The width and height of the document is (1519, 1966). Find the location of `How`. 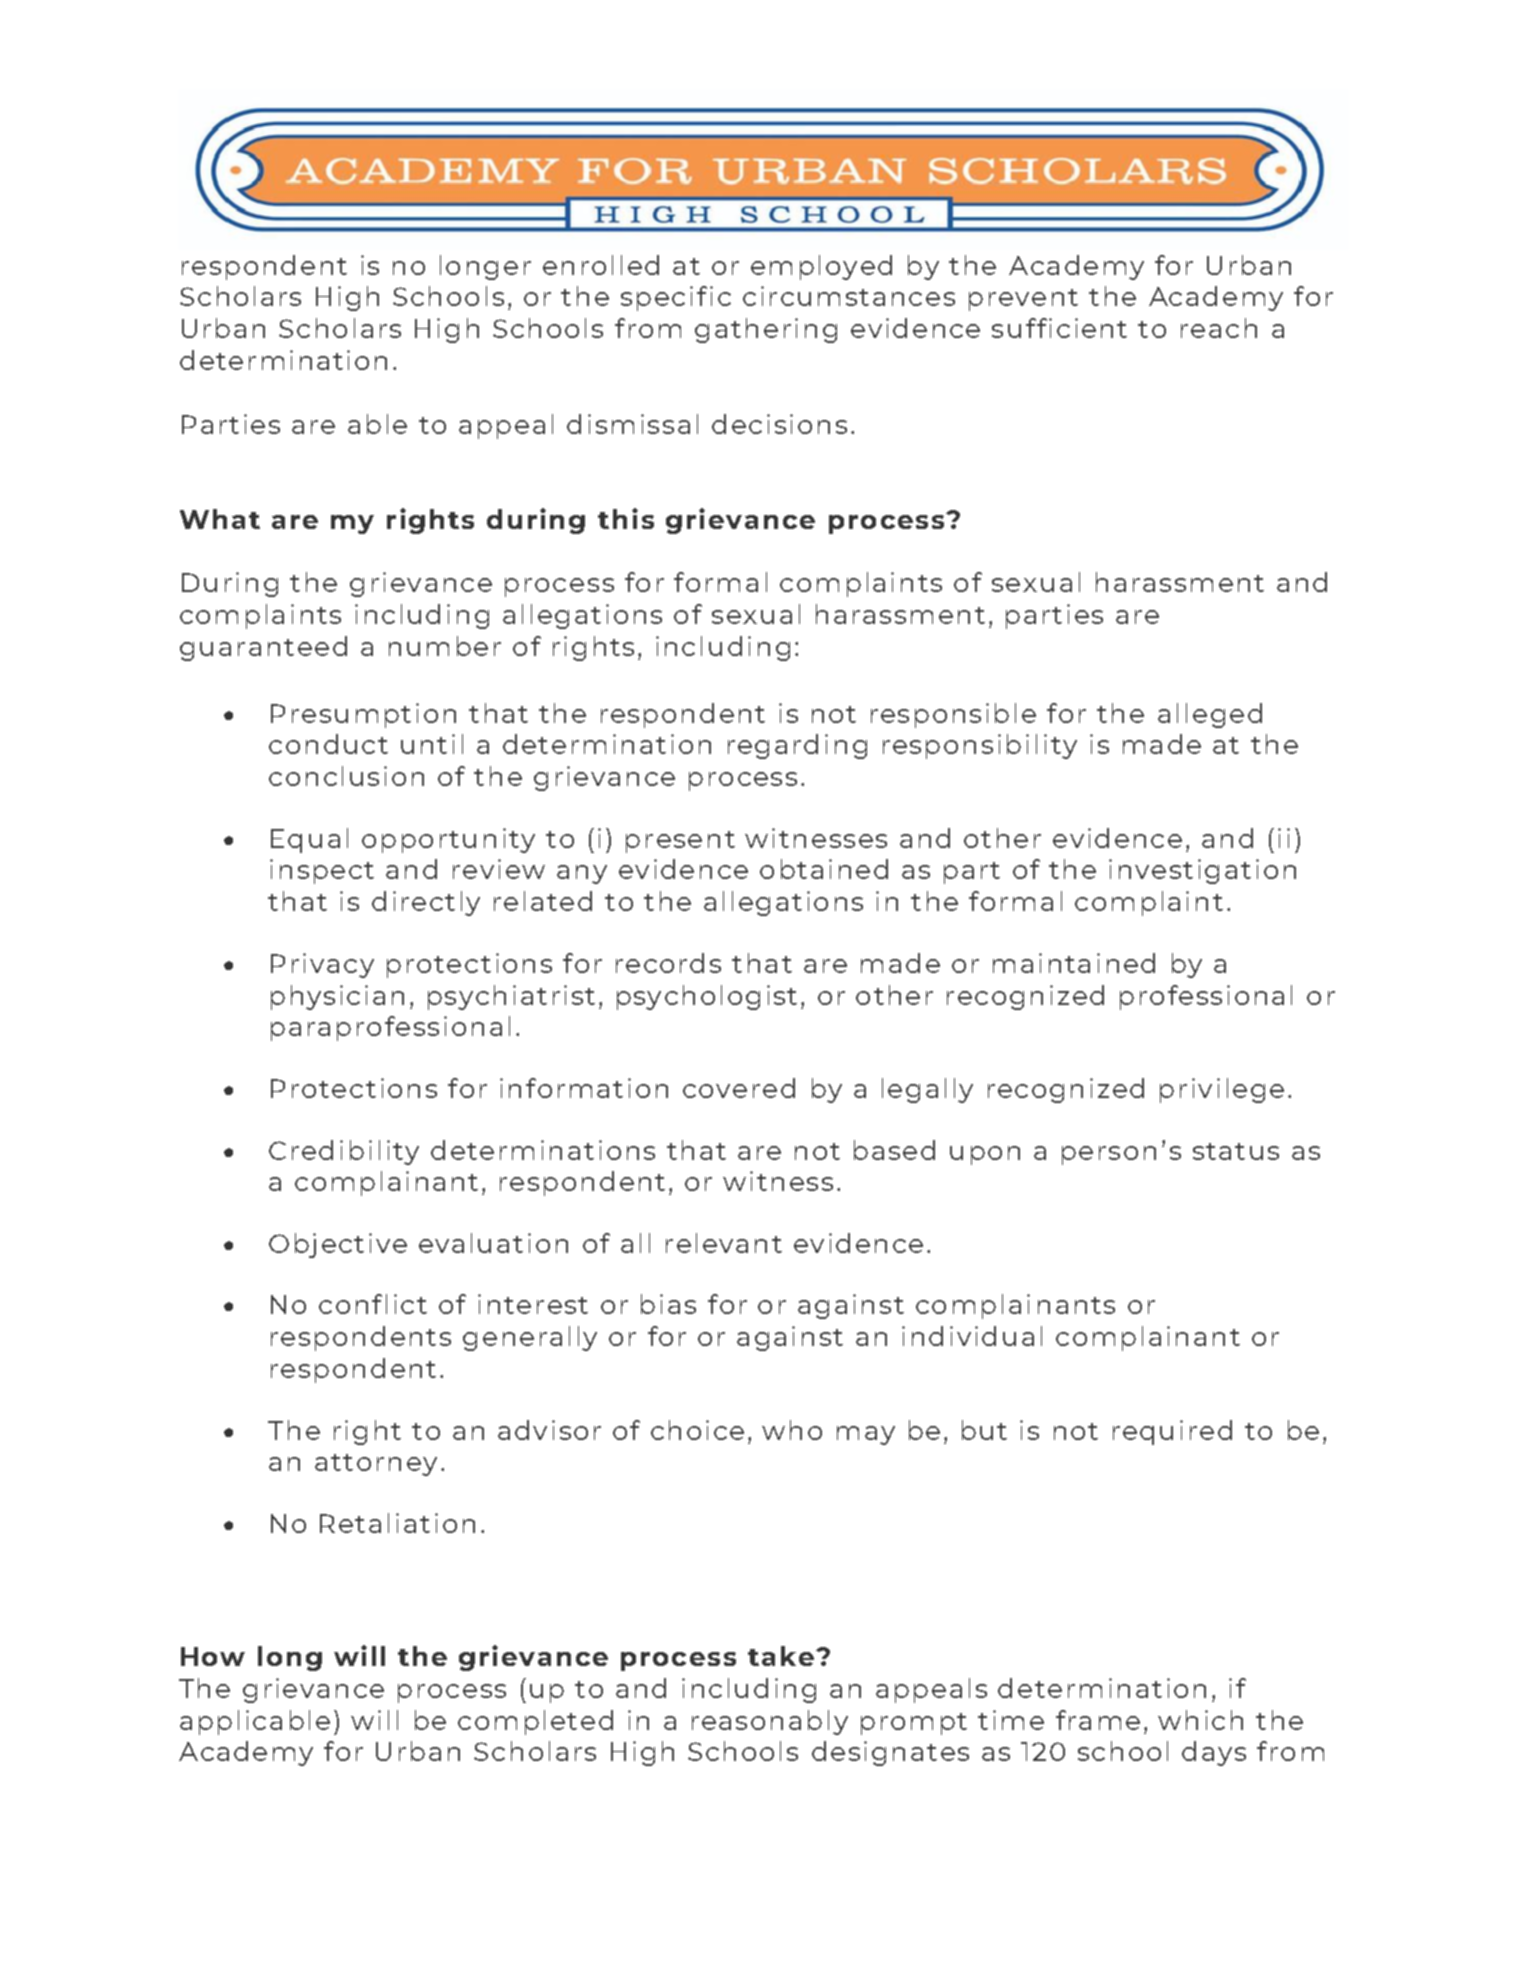

How is located at coordinates (213, 1656).
